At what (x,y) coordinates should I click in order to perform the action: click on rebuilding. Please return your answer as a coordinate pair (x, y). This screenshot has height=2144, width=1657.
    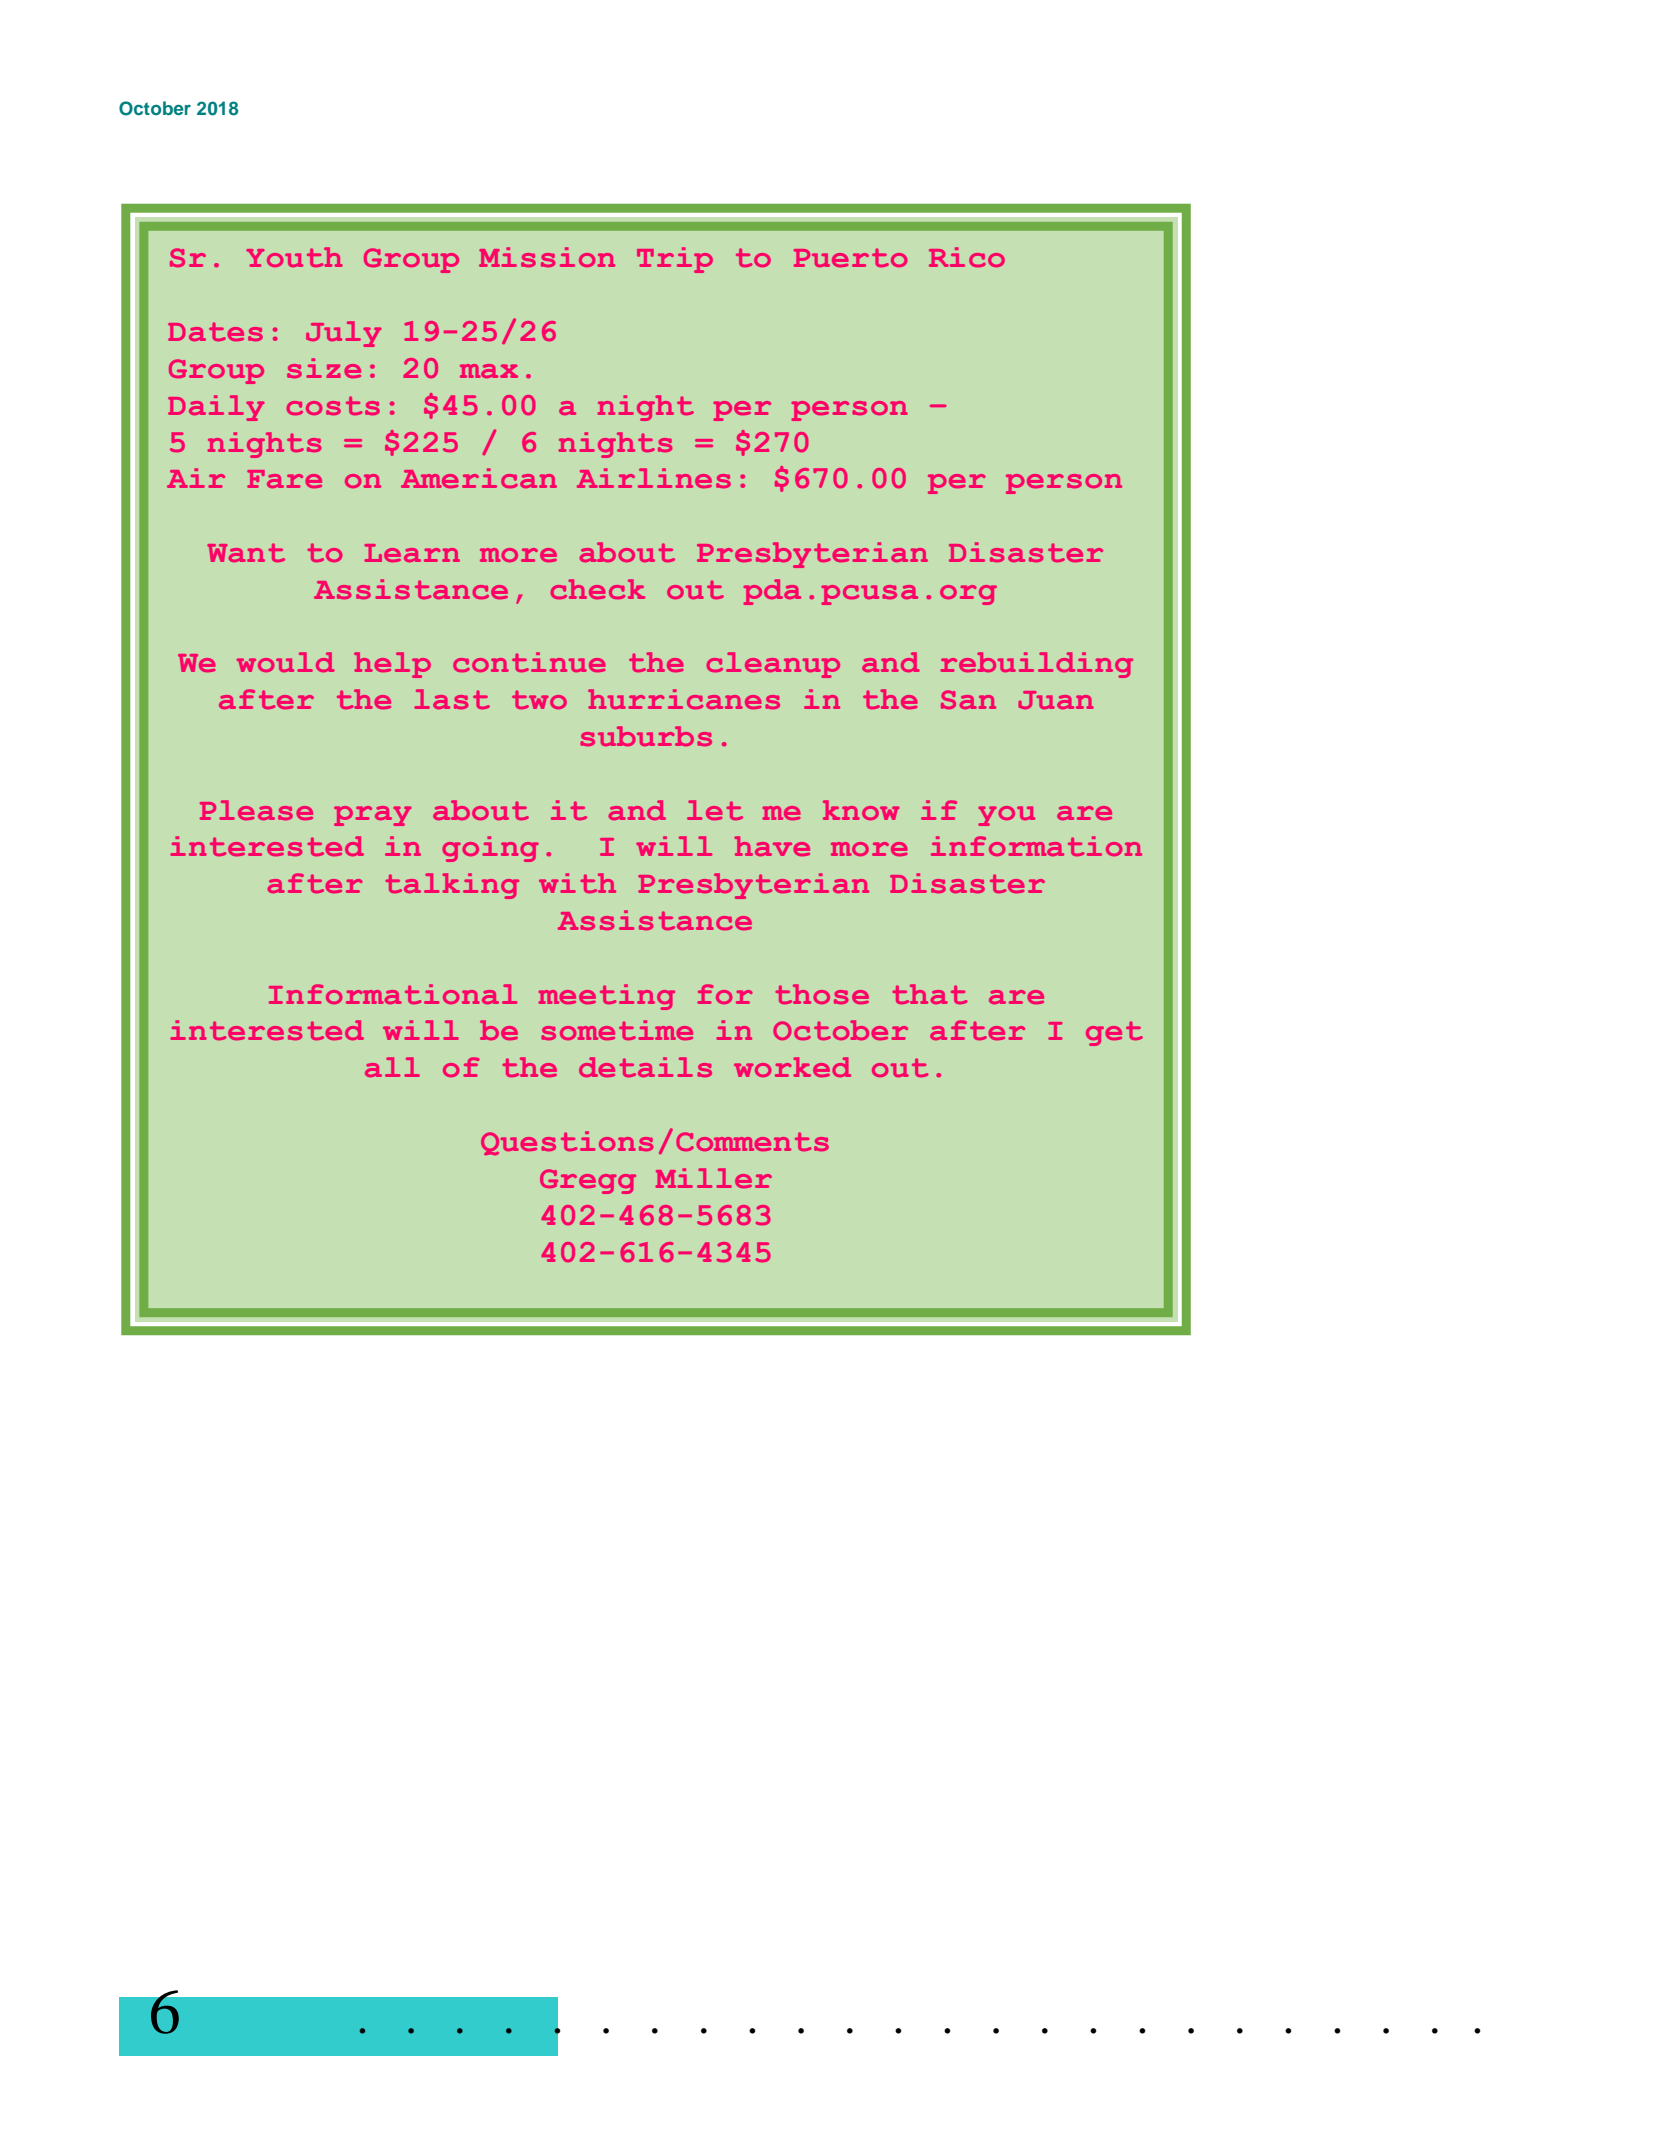
    Looking at the image, I should click on (1036, 665).
